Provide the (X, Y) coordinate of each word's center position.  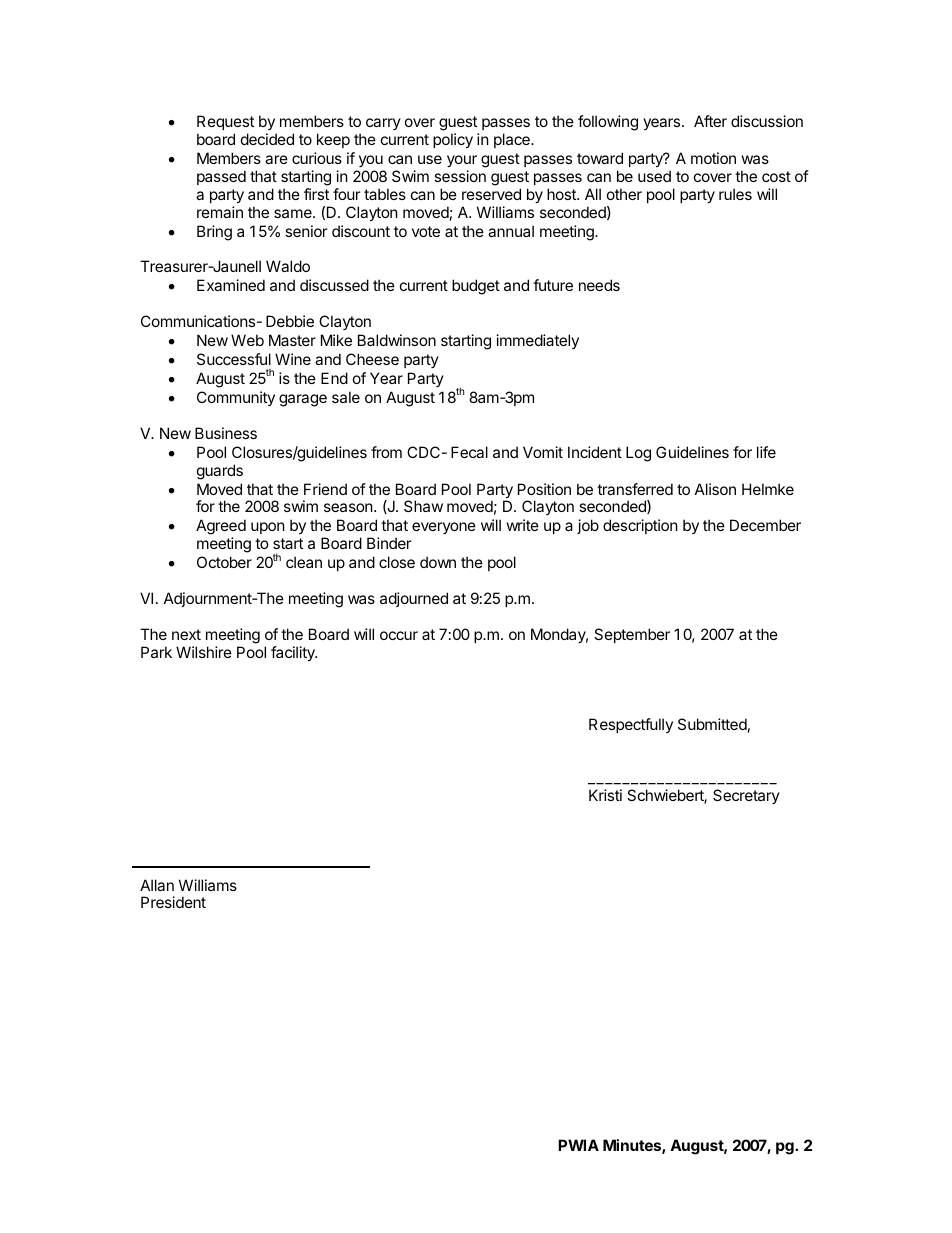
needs (599, 285)
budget (476, 287)
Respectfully (631, 725)
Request (225, 122)
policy (453, 140)
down (438, 562)
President (173, 902)
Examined (231, 285)
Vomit (543, 452)
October (224, 562)
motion (713, 158)
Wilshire (204, 652)
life (766, 452)
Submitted (712, 724)
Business (226, 433)
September (632, 635)
